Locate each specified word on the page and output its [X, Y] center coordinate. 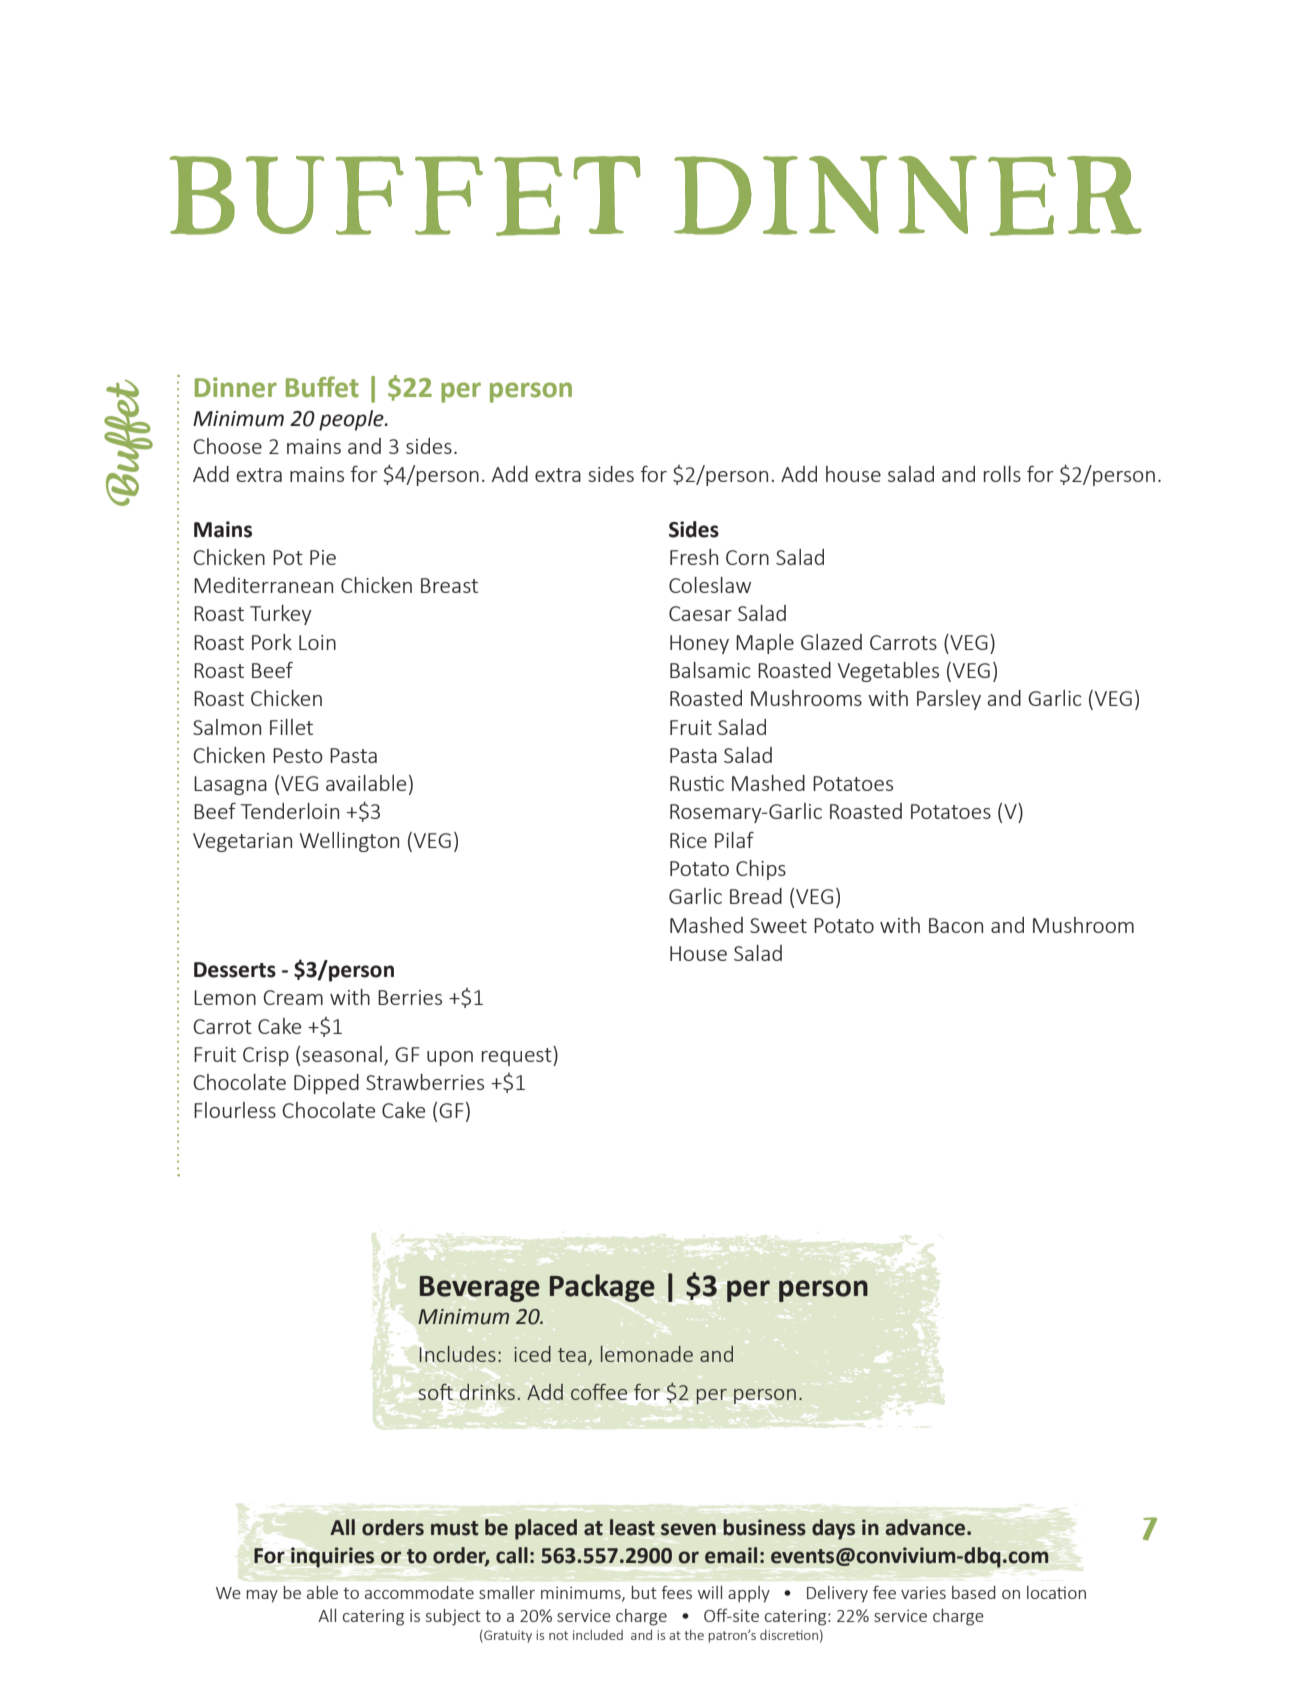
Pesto [298, 755]
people [352, 420]
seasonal [342, 1054]
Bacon [956, 925]
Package [602, 1288]
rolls [1002, 474]
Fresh [694, 557]
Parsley [949, 700]
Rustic [697, 783]
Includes [458, 1354]
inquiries [332, 1557]
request [518, 1056]
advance [927, 1527]
